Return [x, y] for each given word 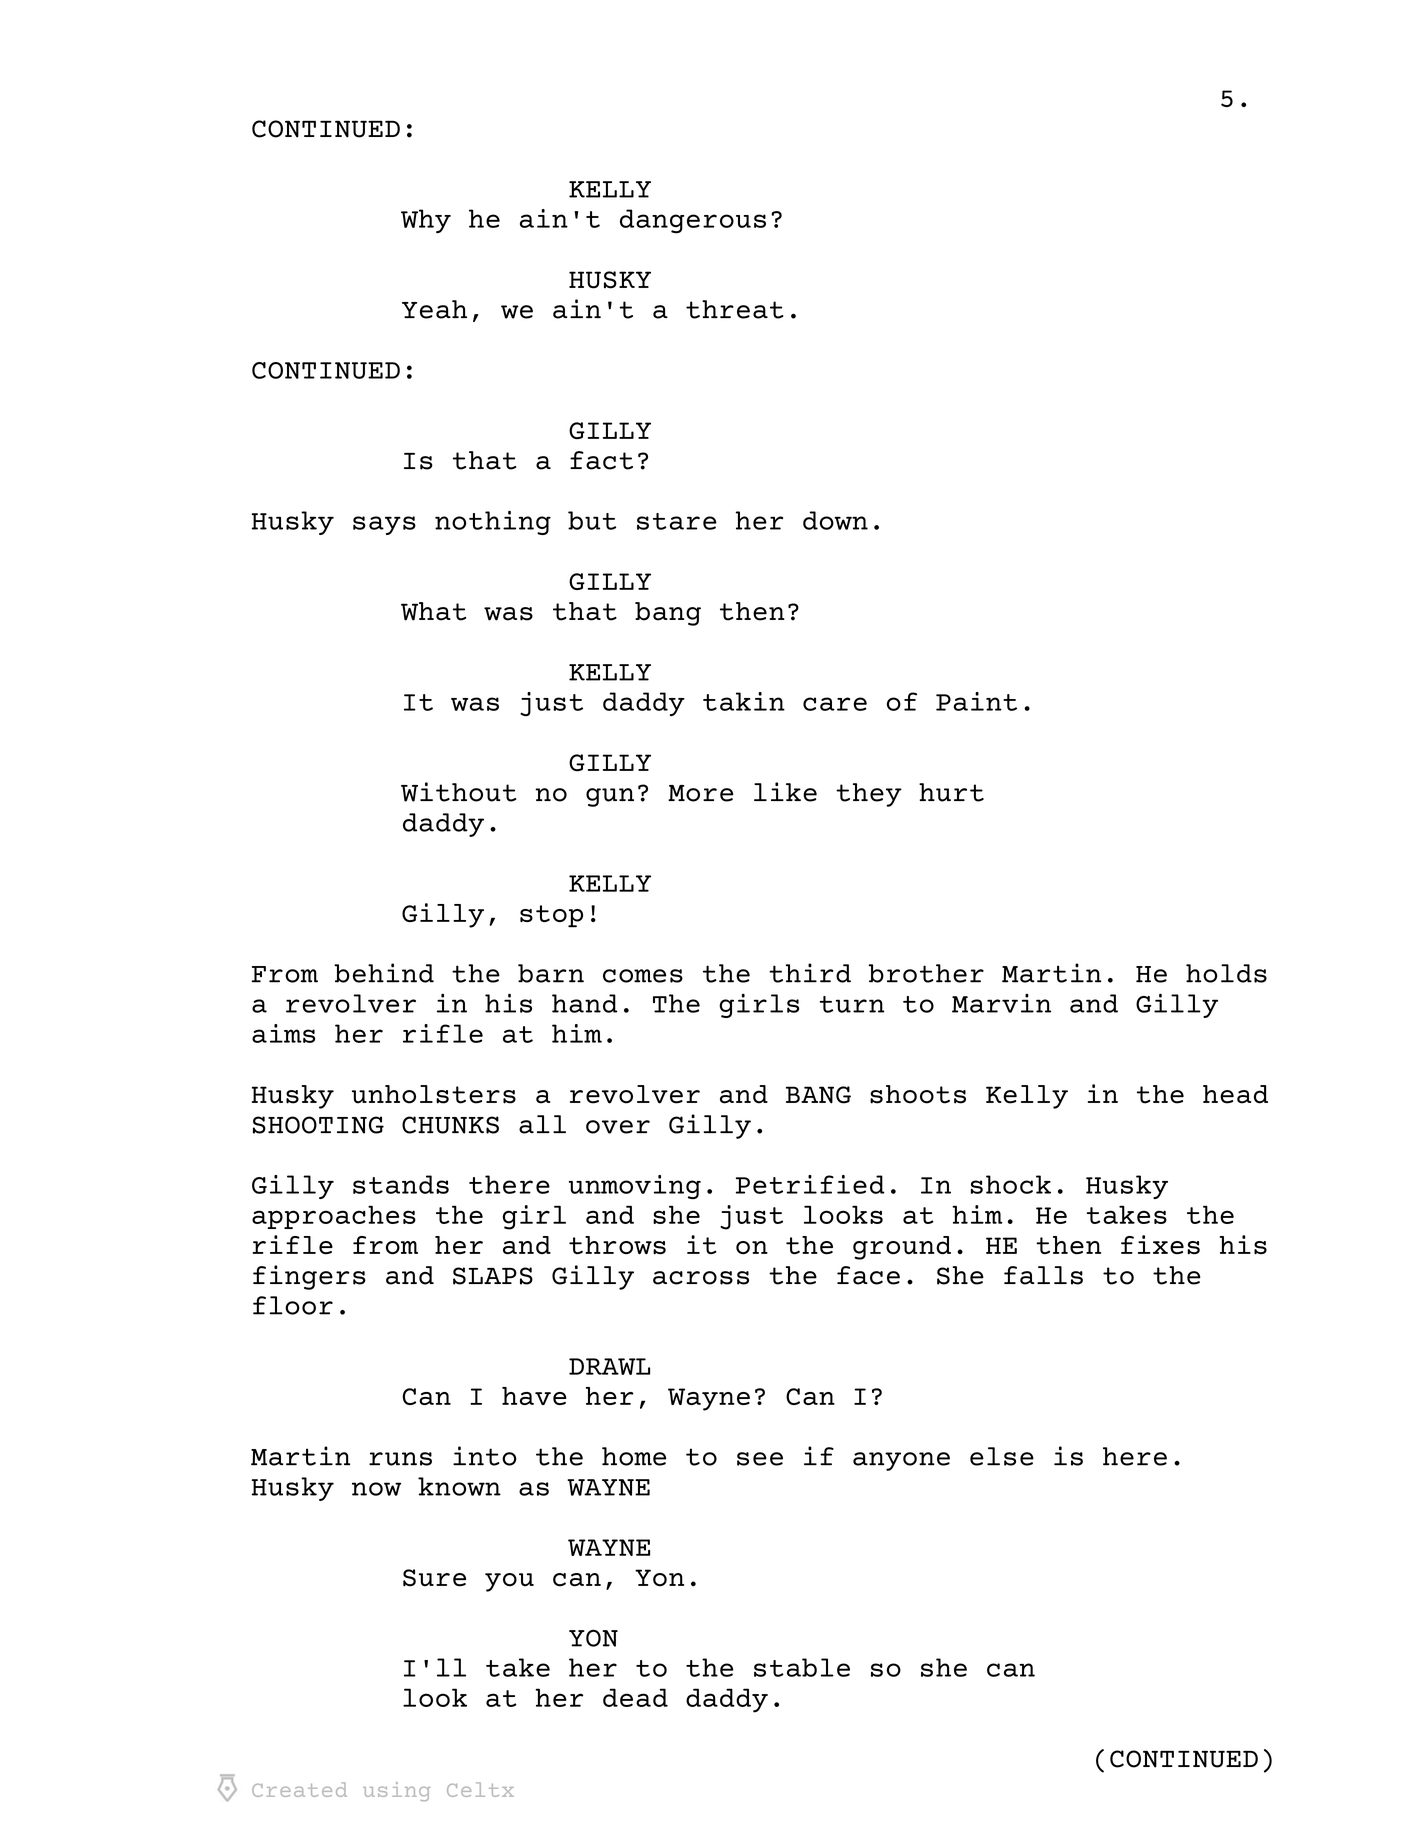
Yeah [434, 309]
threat [735, 309]
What [433, 611]
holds [1226, 973]
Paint [976, 701]
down [835, 520]
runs [400, 1459]
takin [744, 701]
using [396, 1791]
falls [1043, 1275]
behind [384, 973]
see [760, 1459]
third [810, 973]
